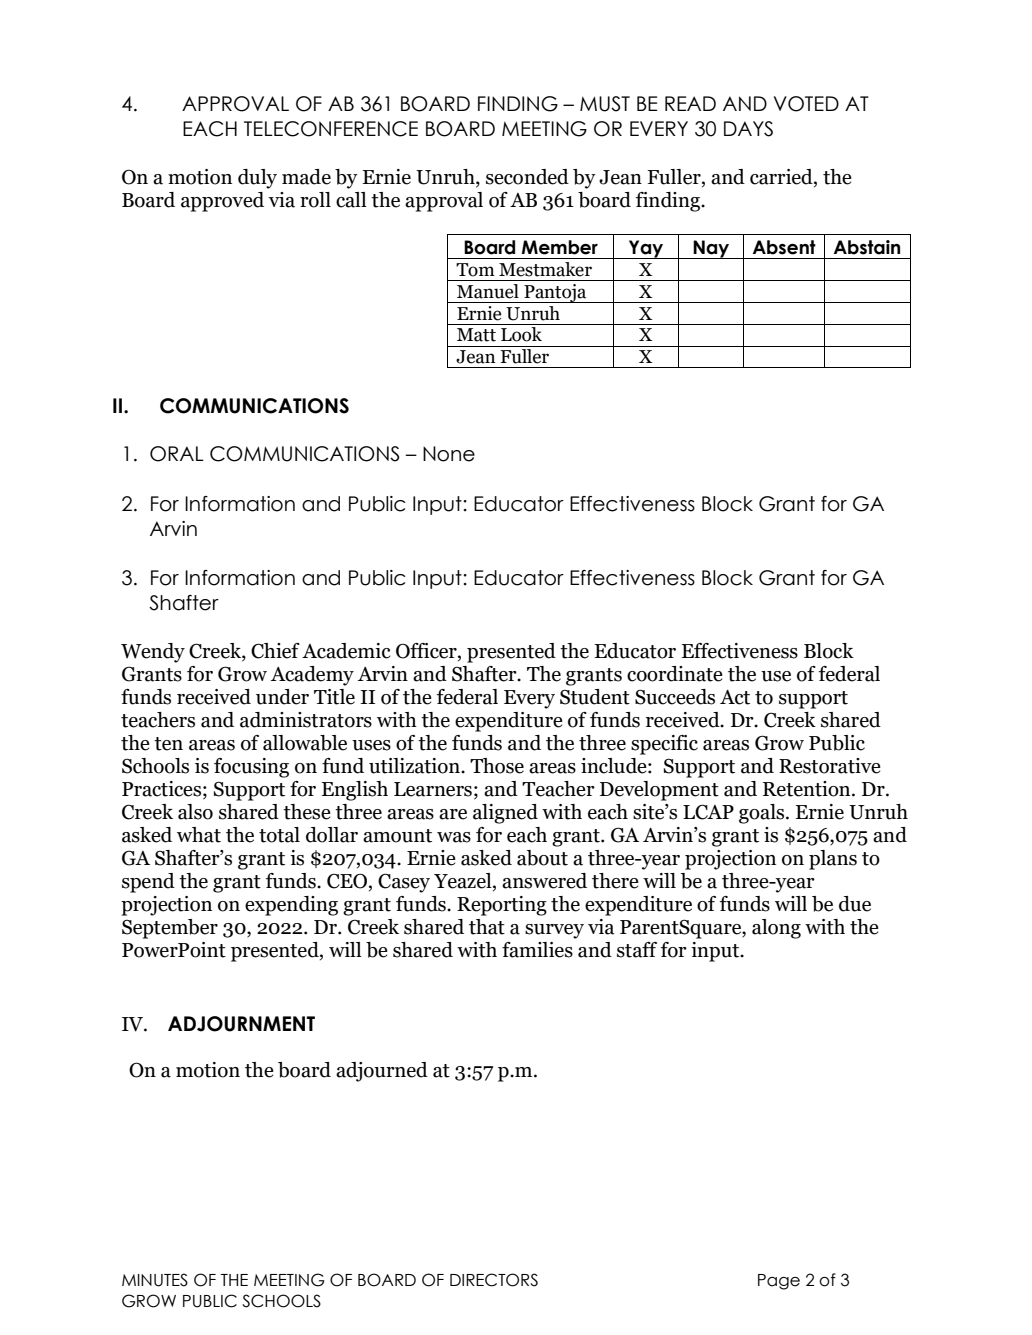 The height and width of the screenshot is (1335, 1032). What do you see at coordinates (675, 674) in the screenshot?
I see `coordinate` at bounding box center [675, 674].
